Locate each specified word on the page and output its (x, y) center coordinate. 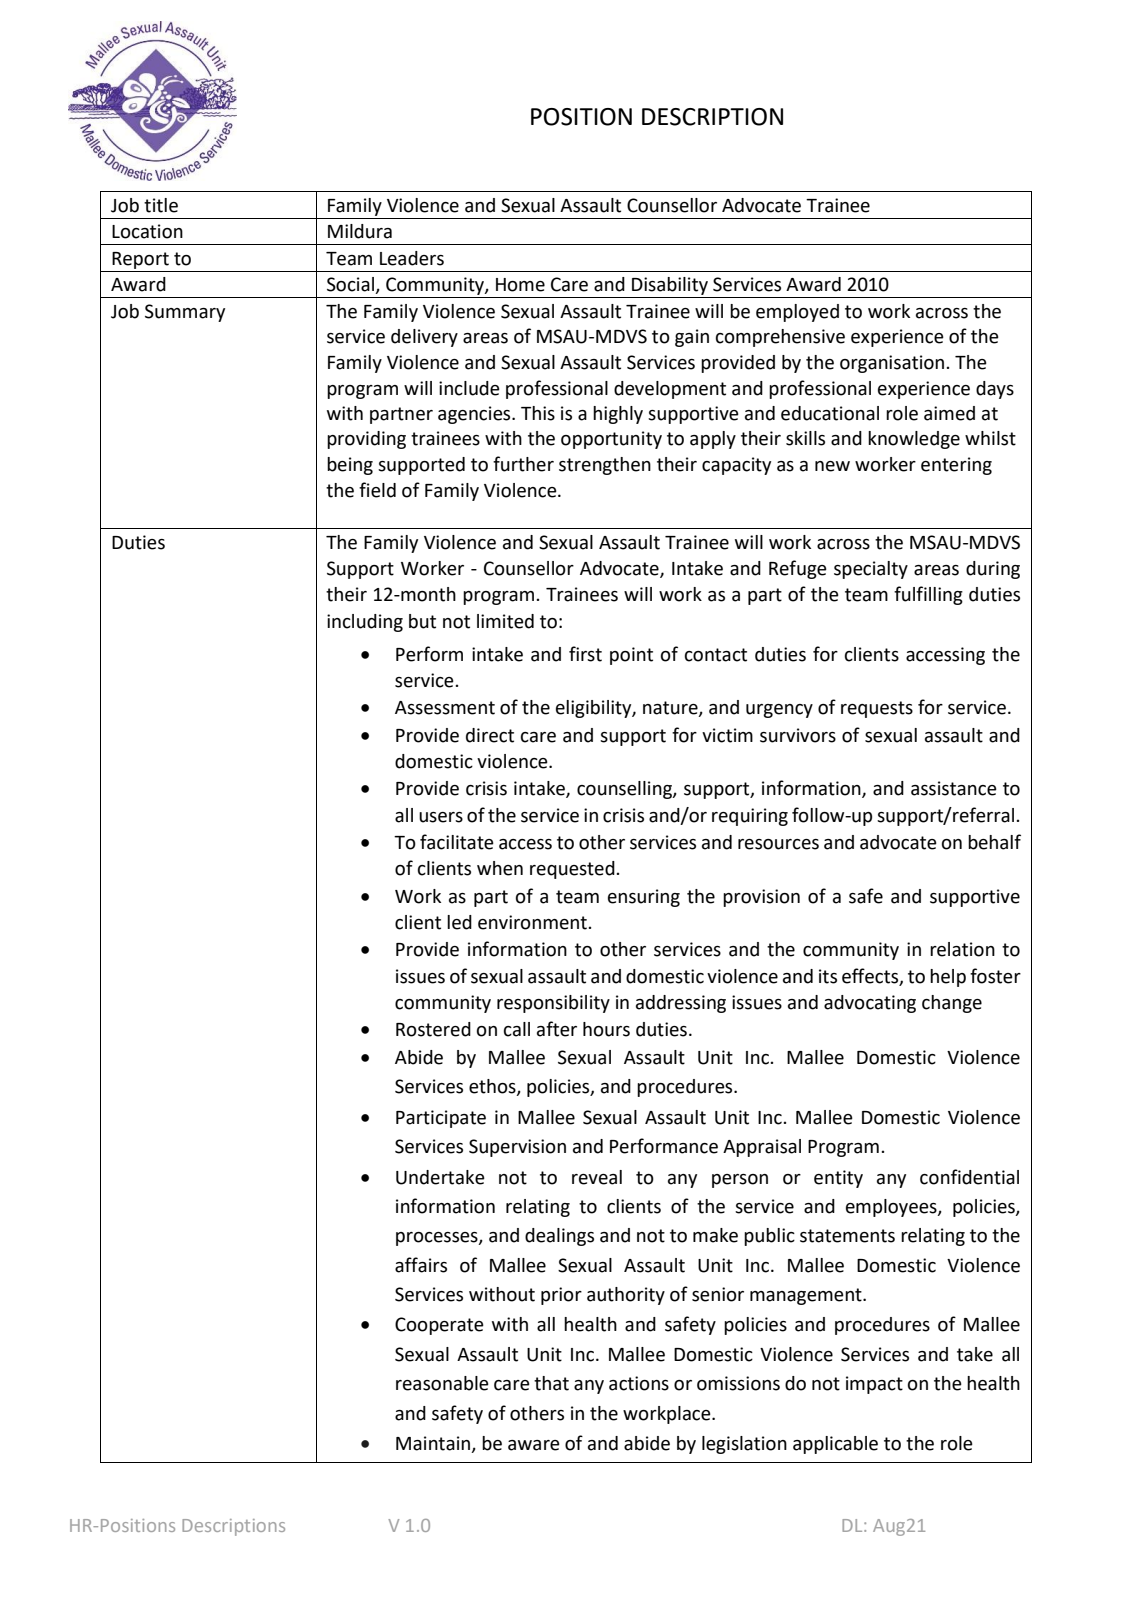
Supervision (517, 1148)
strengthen (605, 466)
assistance (954, 788)
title (161, 205)
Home (520, 285)
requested (572, 870)
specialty (871, 570)
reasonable (442, 1383)
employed (797, 313)
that (551, 1383)
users (441, 817)
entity (838, 1179)
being (350, 466)
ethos (493, 1087)
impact (874, 1385)
